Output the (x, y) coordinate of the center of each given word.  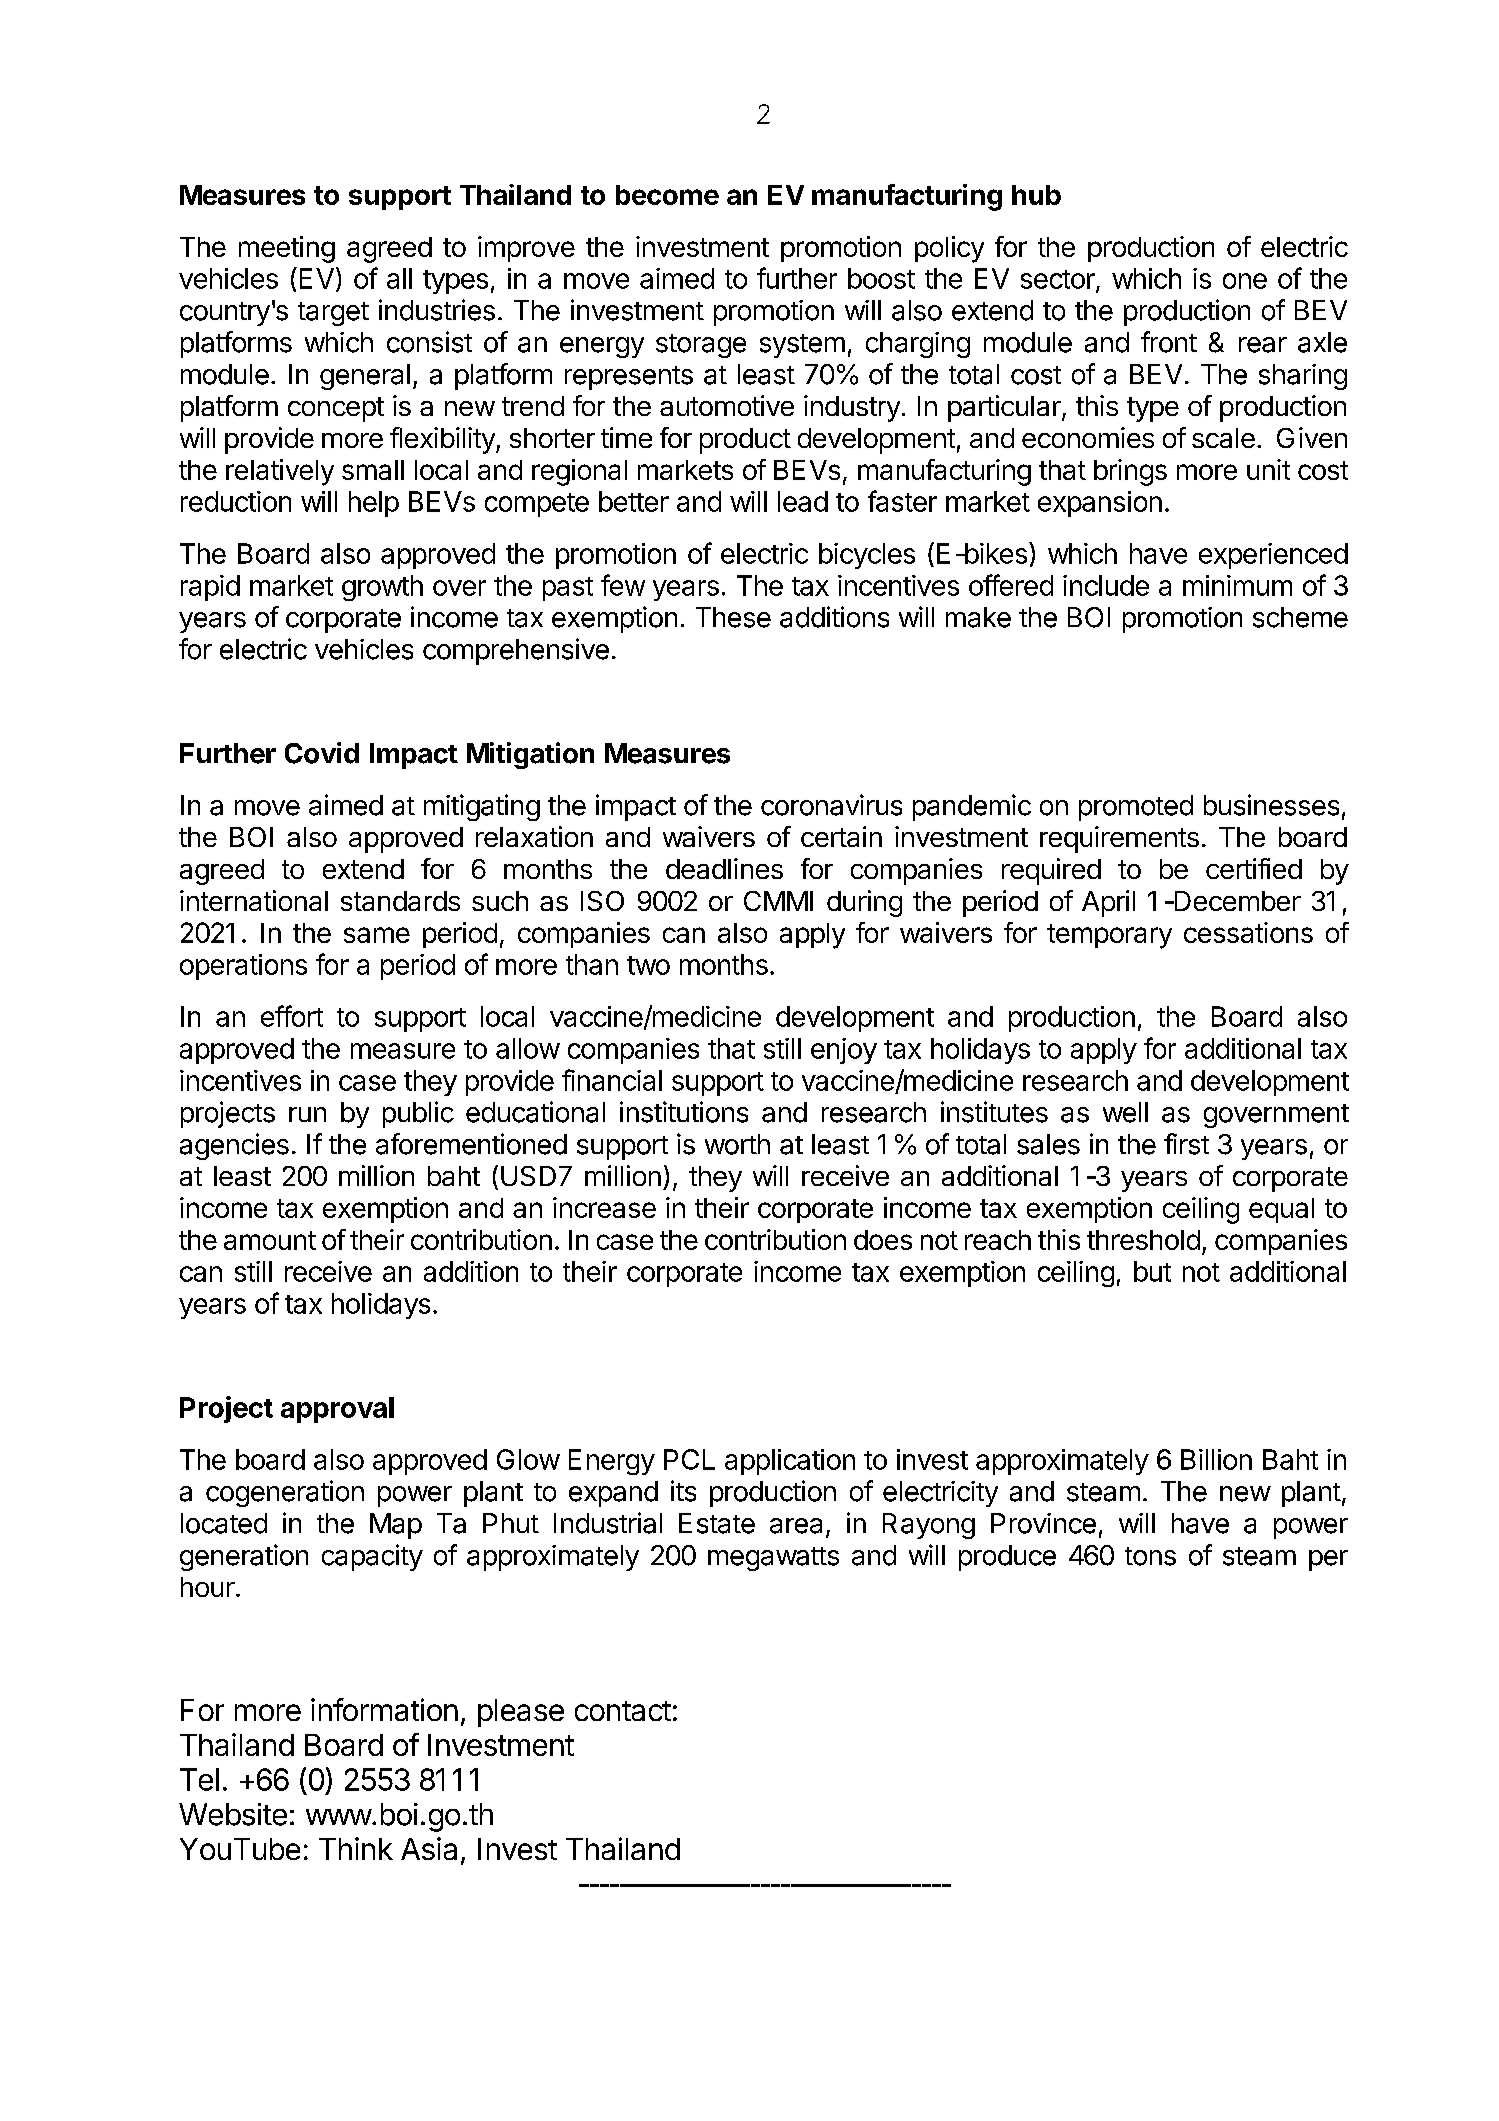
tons (1150, 1556)
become (667, 195)
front (1169, 342)
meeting (287, 249)
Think (356, 1848)
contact (623, 1711)
